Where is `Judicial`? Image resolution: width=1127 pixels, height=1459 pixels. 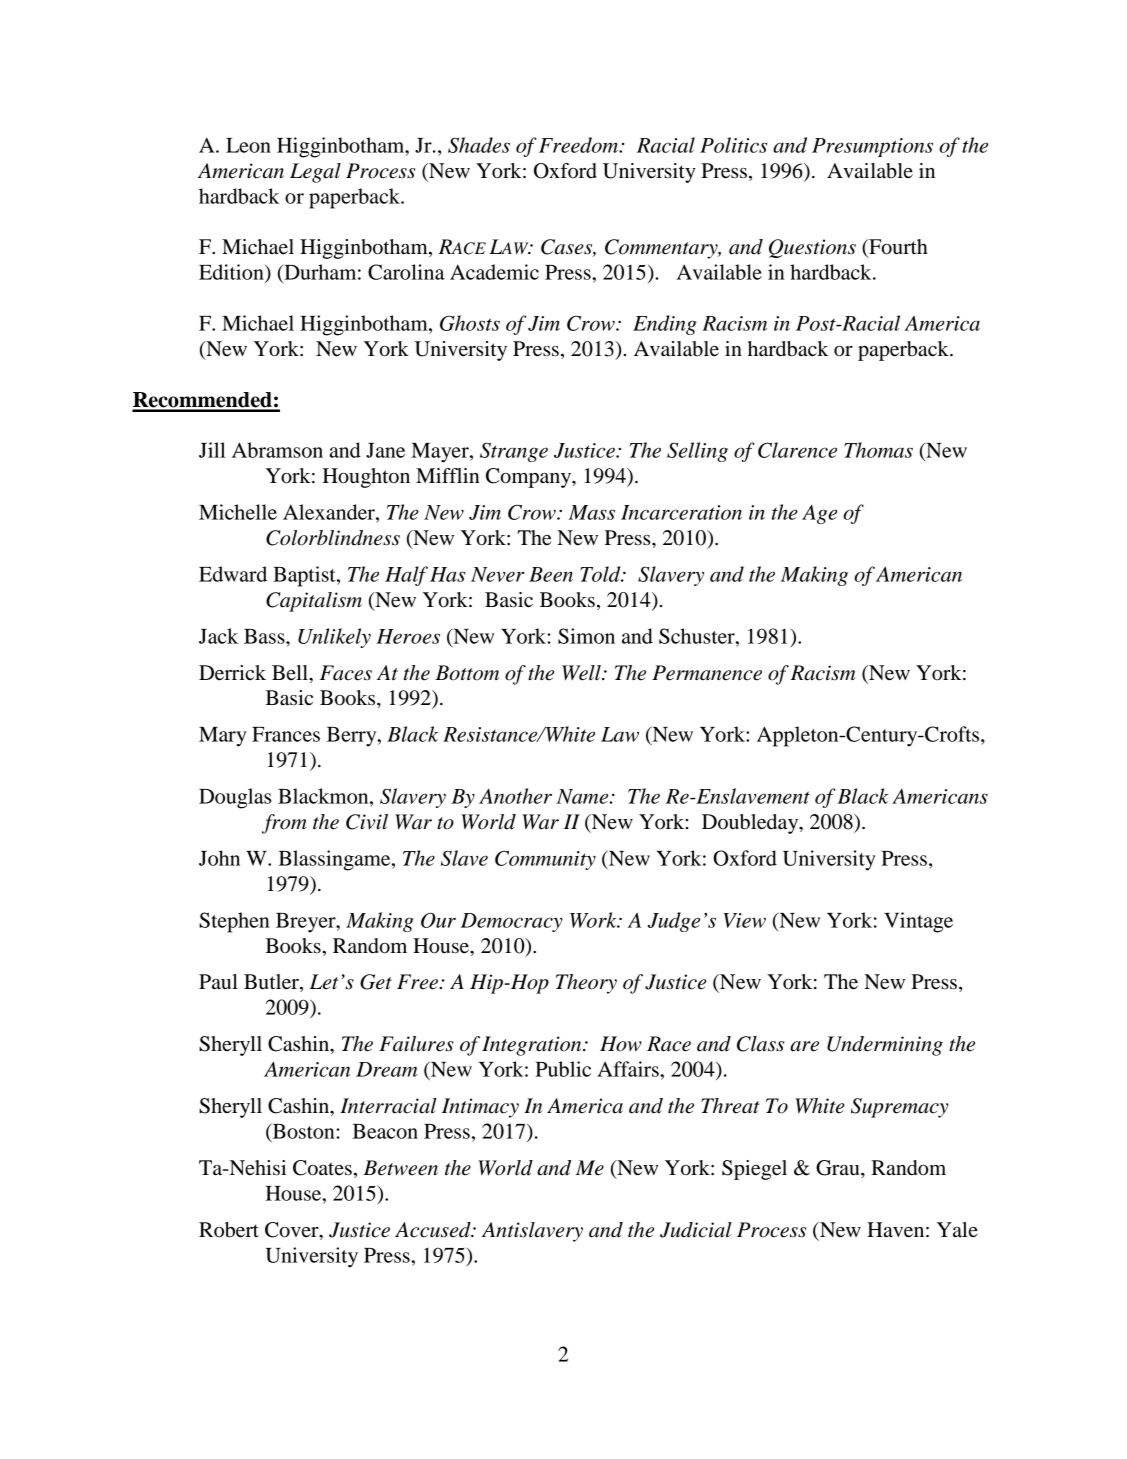 Judicial is located at coordinates (696, 1230).
